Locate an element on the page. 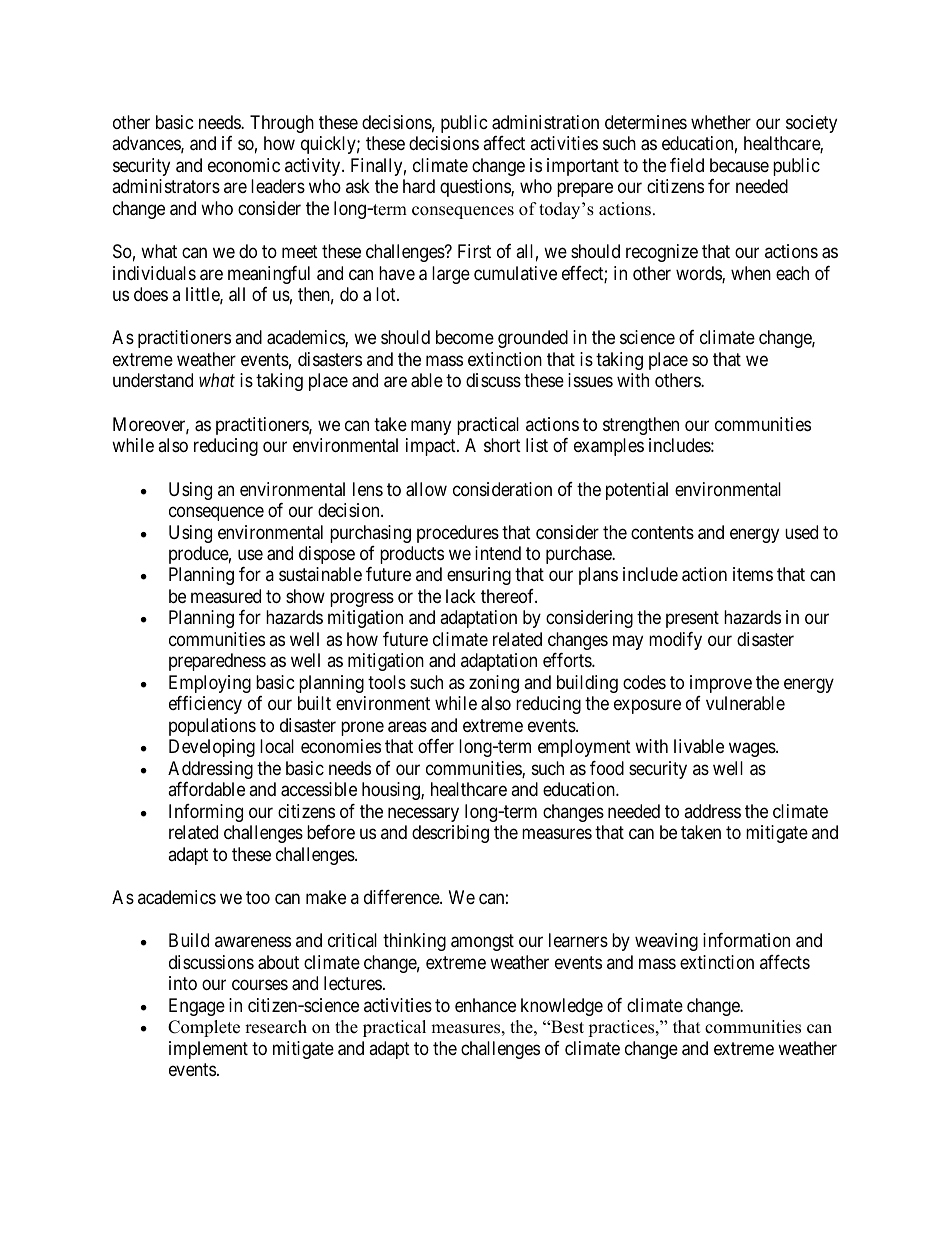 The image size is (952, 1233). Complete is located at coordinates (204, 1028).
